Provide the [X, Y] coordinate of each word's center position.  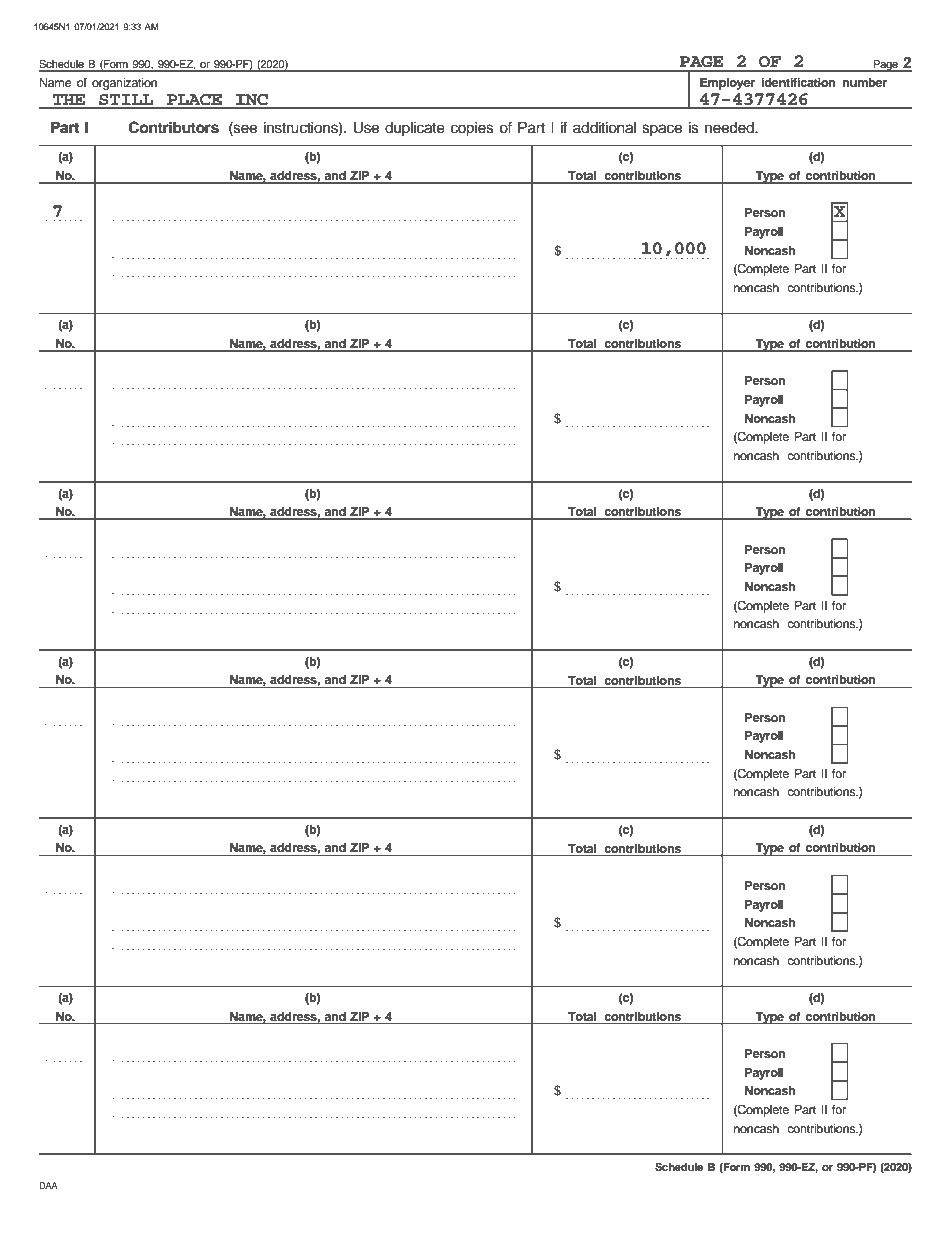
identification [798, 82]
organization [124, 84]
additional [604, 128]
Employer [727, 84]
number [865, 82]
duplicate [415, 129]
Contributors [174, 127]
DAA [48, 1185]
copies [472, 129]
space [662, 130]
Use [366, 128]
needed [730, 128]
